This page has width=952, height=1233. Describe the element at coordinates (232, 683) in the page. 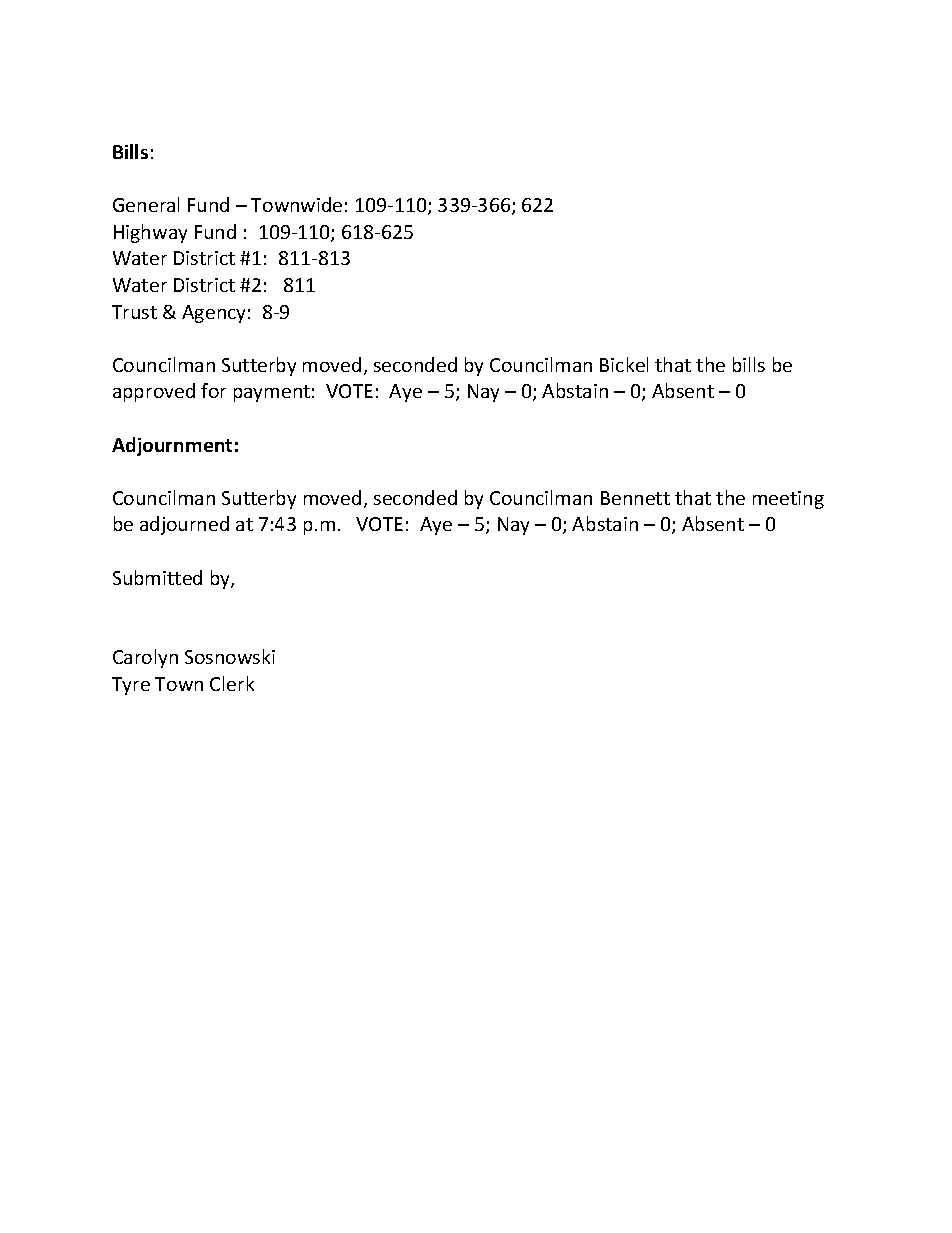

I see `Clerk` at that location.
